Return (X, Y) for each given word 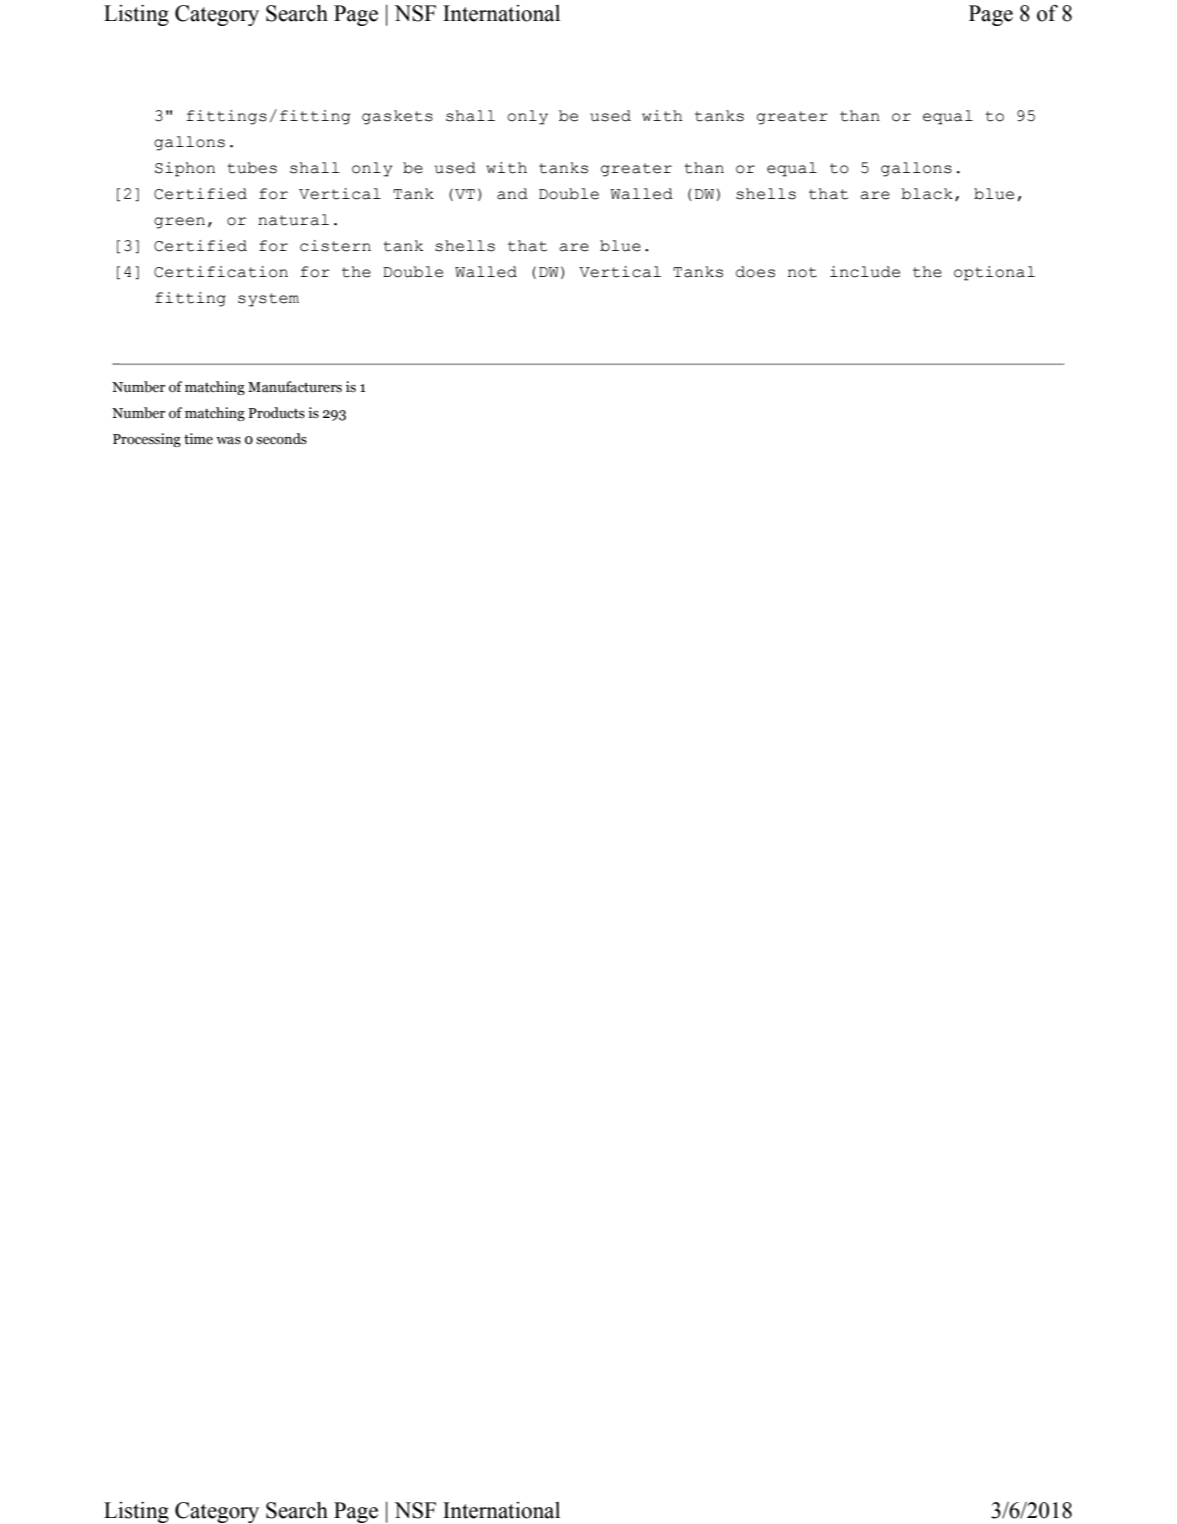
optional (994, 273)
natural (293, 220)
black (927, 194)
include (865, 272)
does (755, 272)
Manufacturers (295, 387)
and (512, 194)
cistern (335, 246)
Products (276, 413)
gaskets (397, 117)
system (268, 300)
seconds (281, 439)
